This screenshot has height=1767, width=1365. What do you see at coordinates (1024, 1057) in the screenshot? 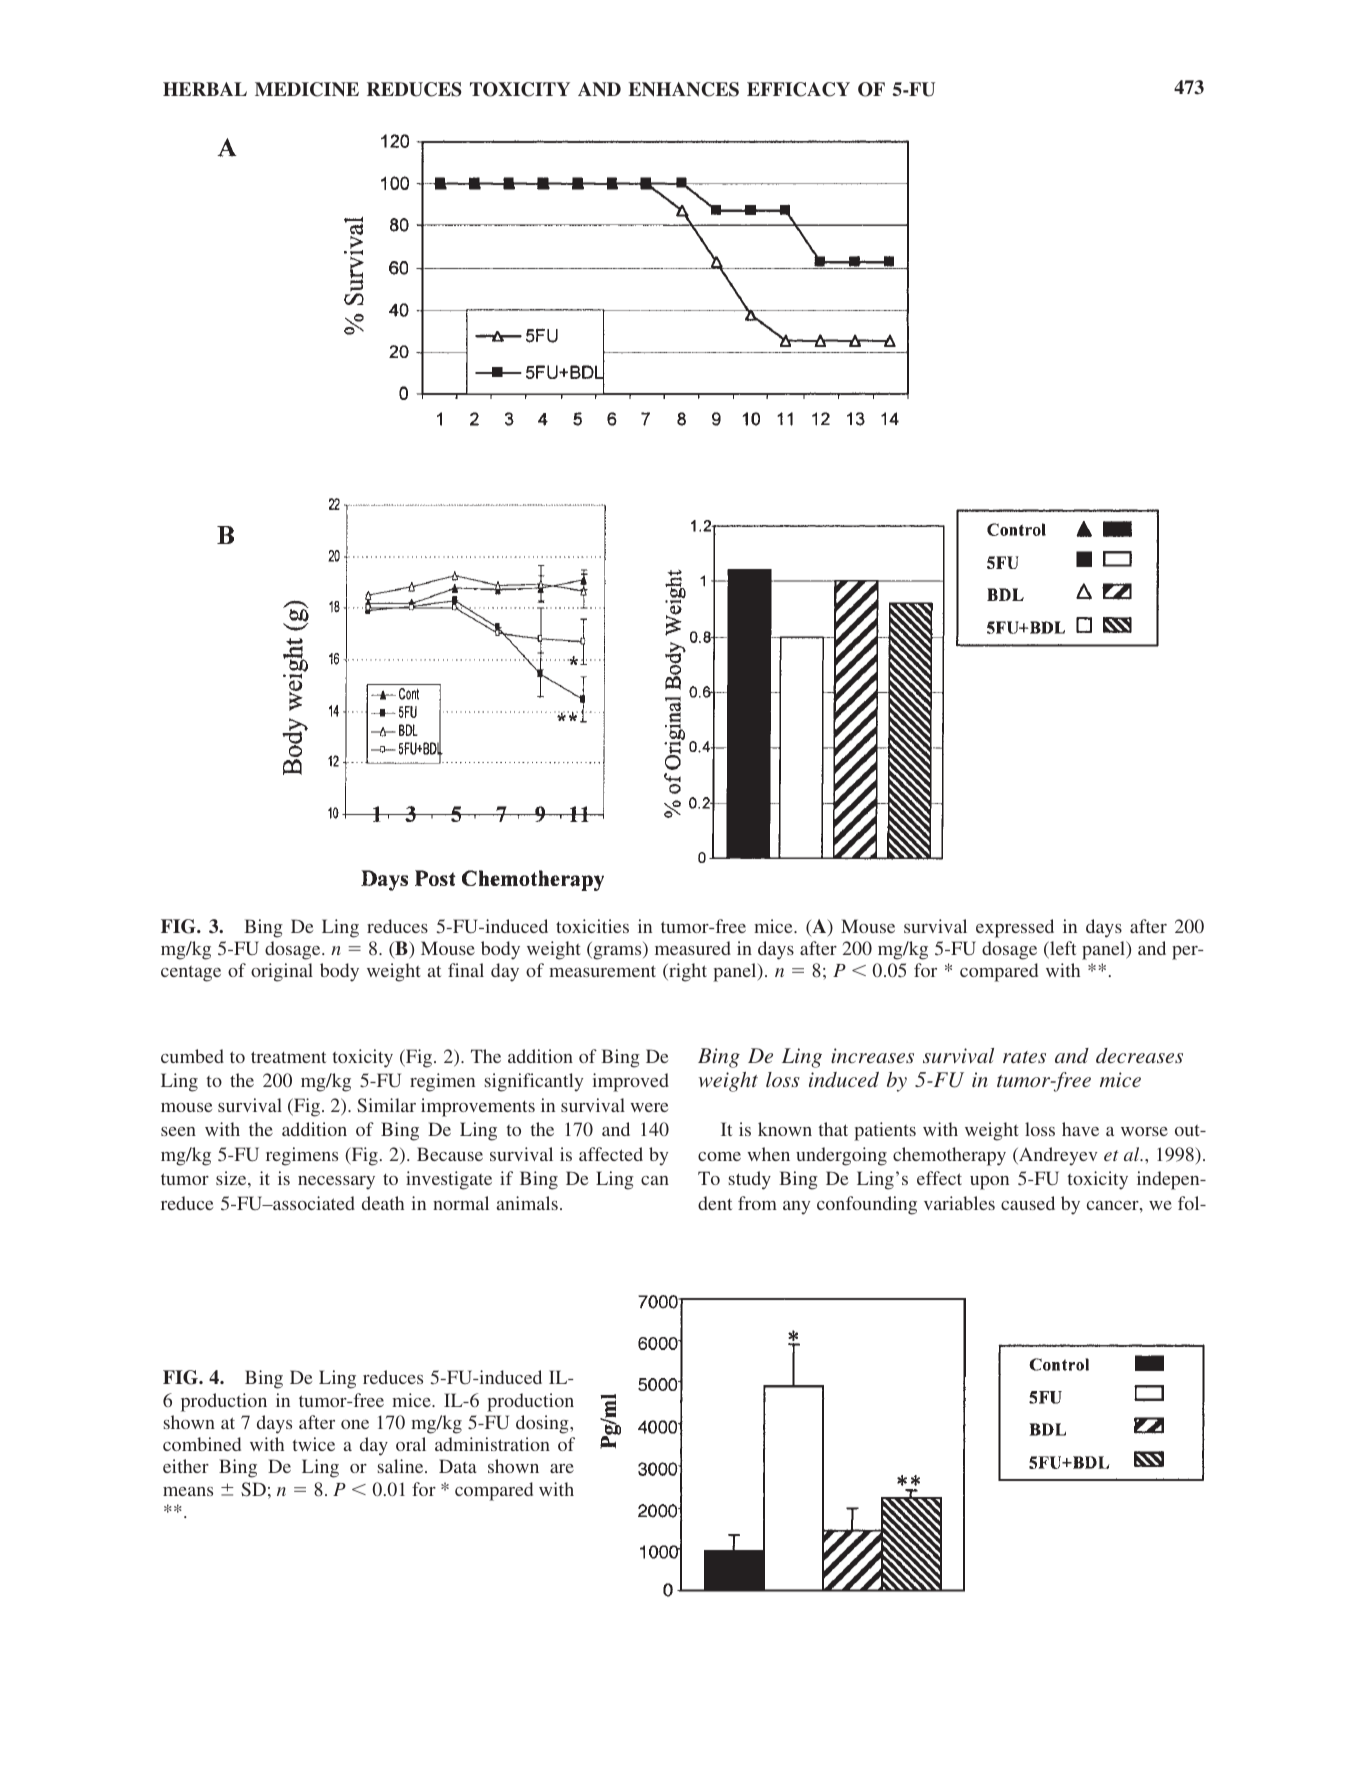
I see `rates` at bounding box center [1024, 1057].
